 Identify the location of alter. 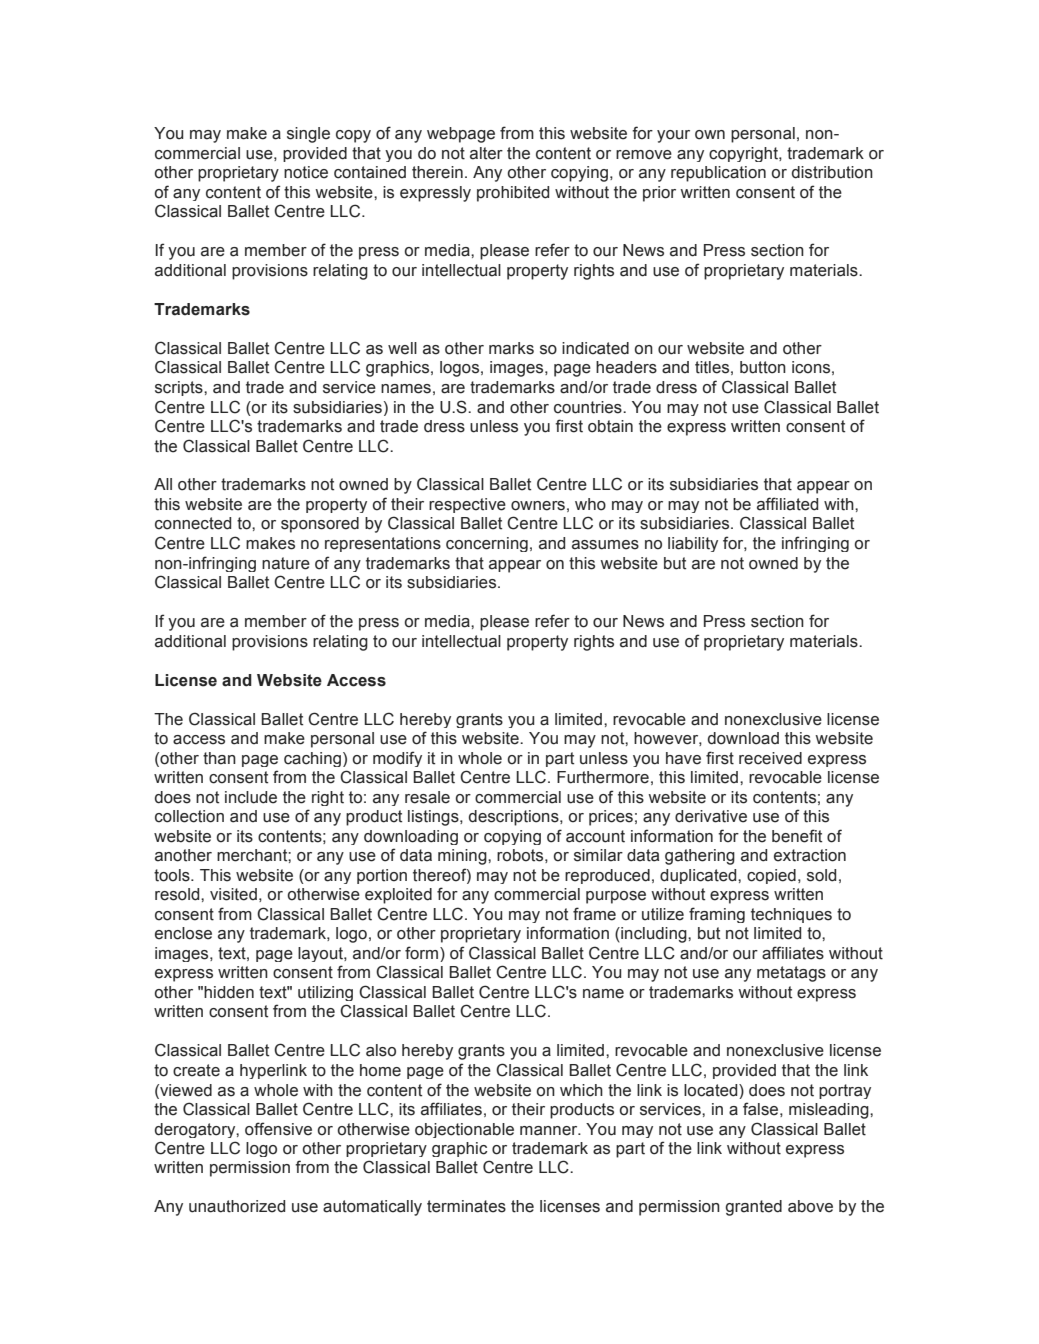
(486, 153).
